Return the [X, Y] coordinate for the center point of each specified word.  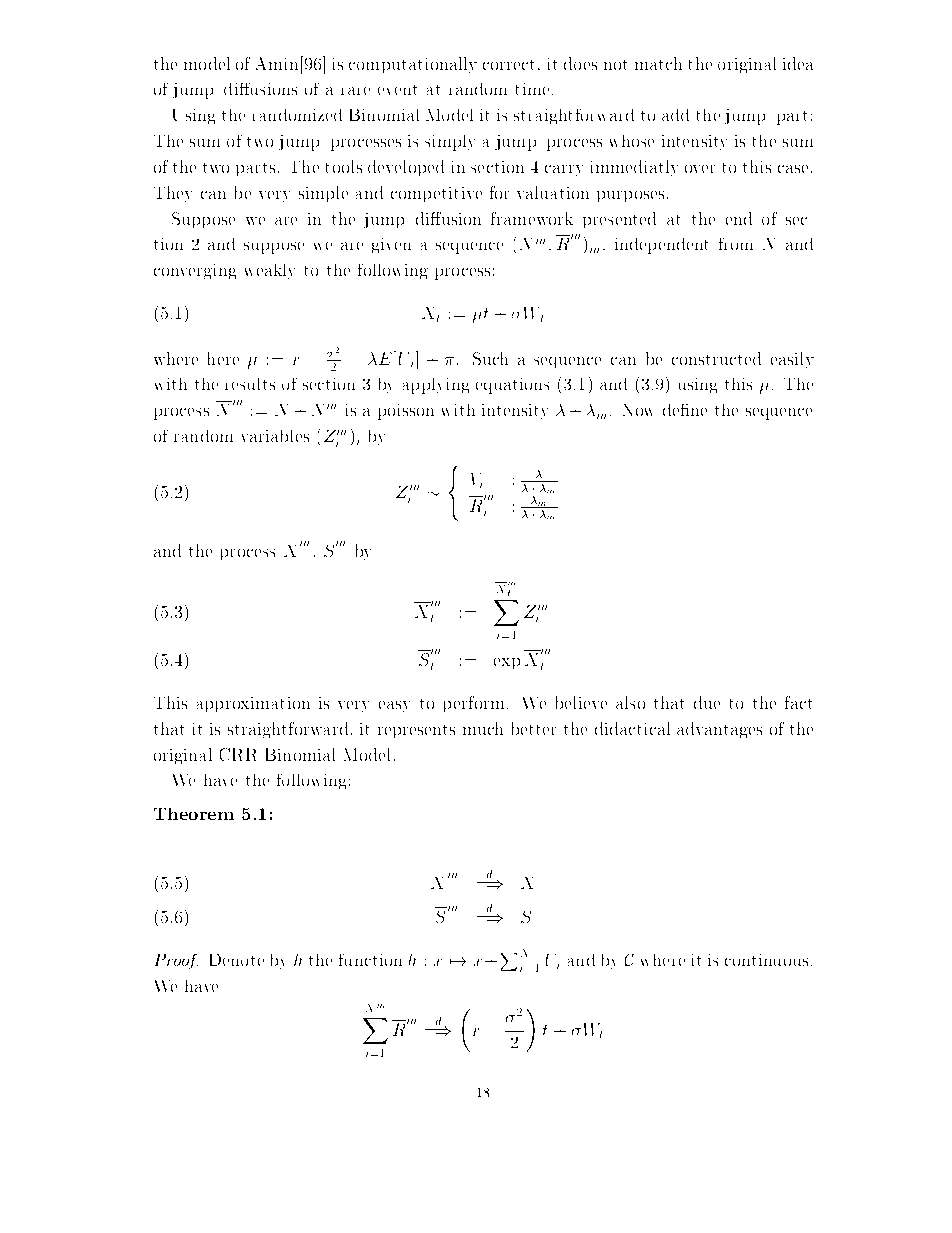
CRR [238, 754]
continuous [766, 960]
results [250, 384]
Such [490, 358]
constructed [716, 358]
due [707, 702]
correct [508, 65]
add [675, 115]
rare [355, 91]
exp [507, 663]
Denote [237, 960]
